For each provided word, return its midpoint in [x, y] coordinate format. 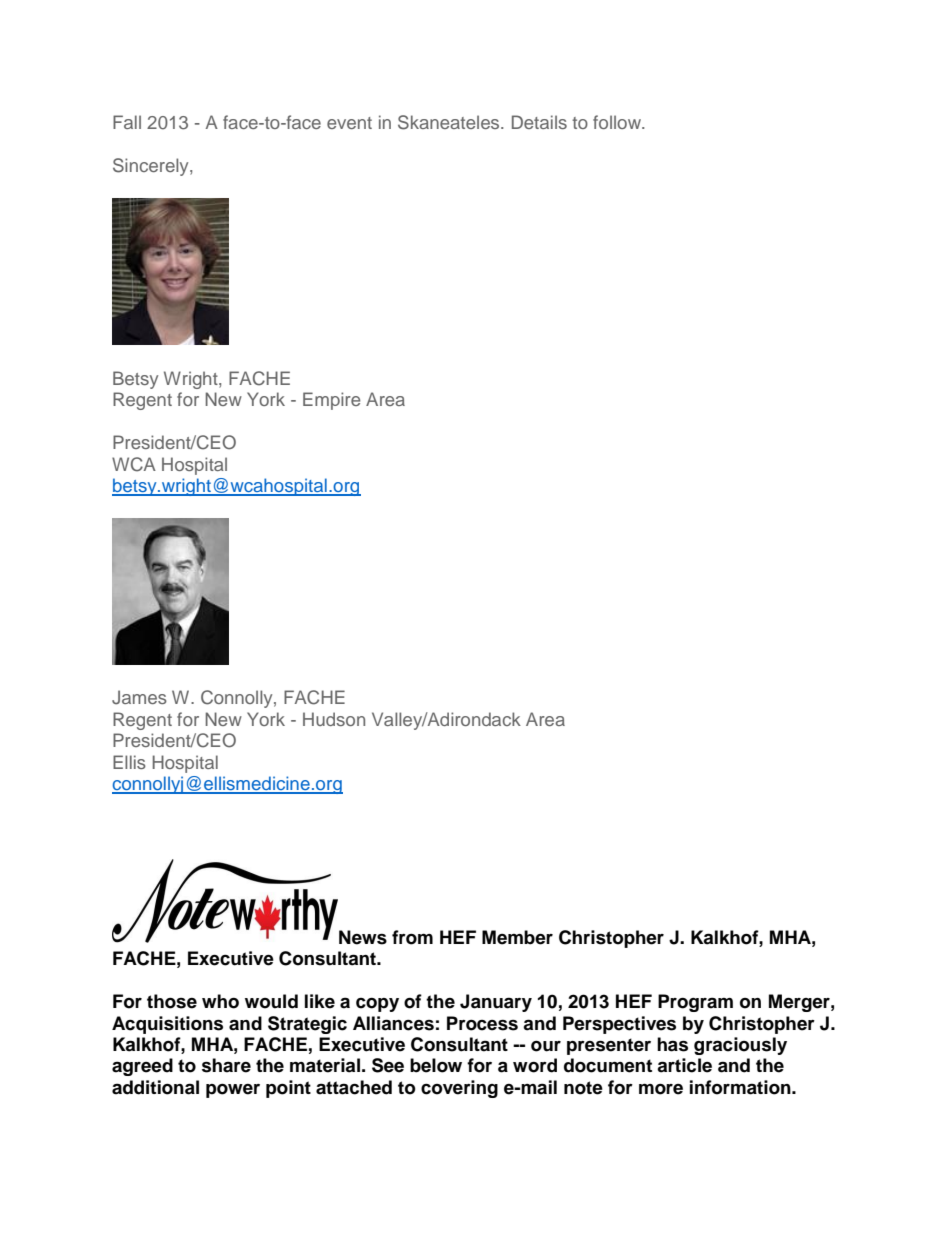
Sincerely [152, 167]
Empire [331, 401]
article [684, 1065]
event [349, 123]
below [436, 1065]
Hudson [334, 719]
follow [618, 122]
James [139, 697]
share [226, 1065]
